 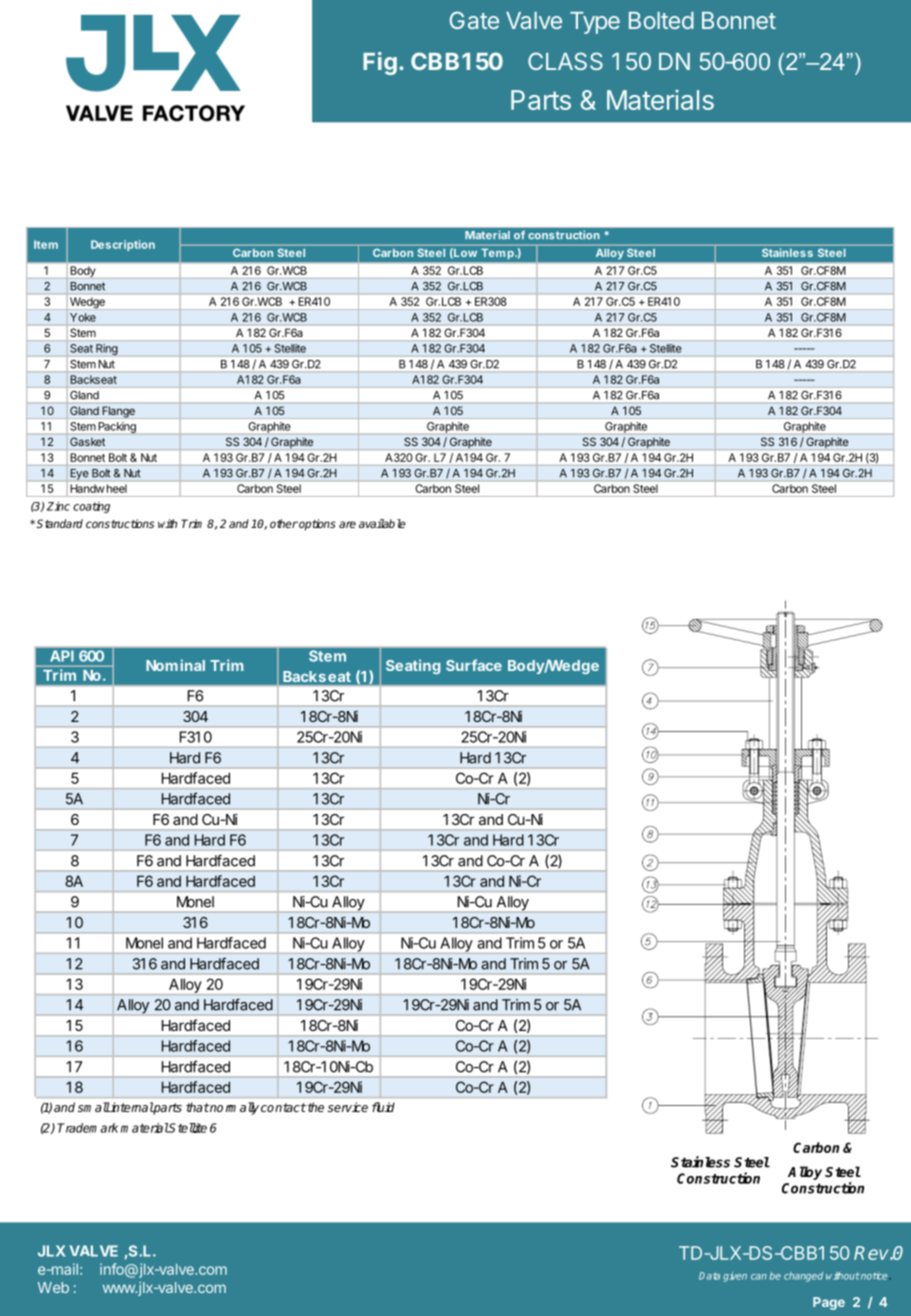 I want to click on service, so click(x=347, y=1107).
